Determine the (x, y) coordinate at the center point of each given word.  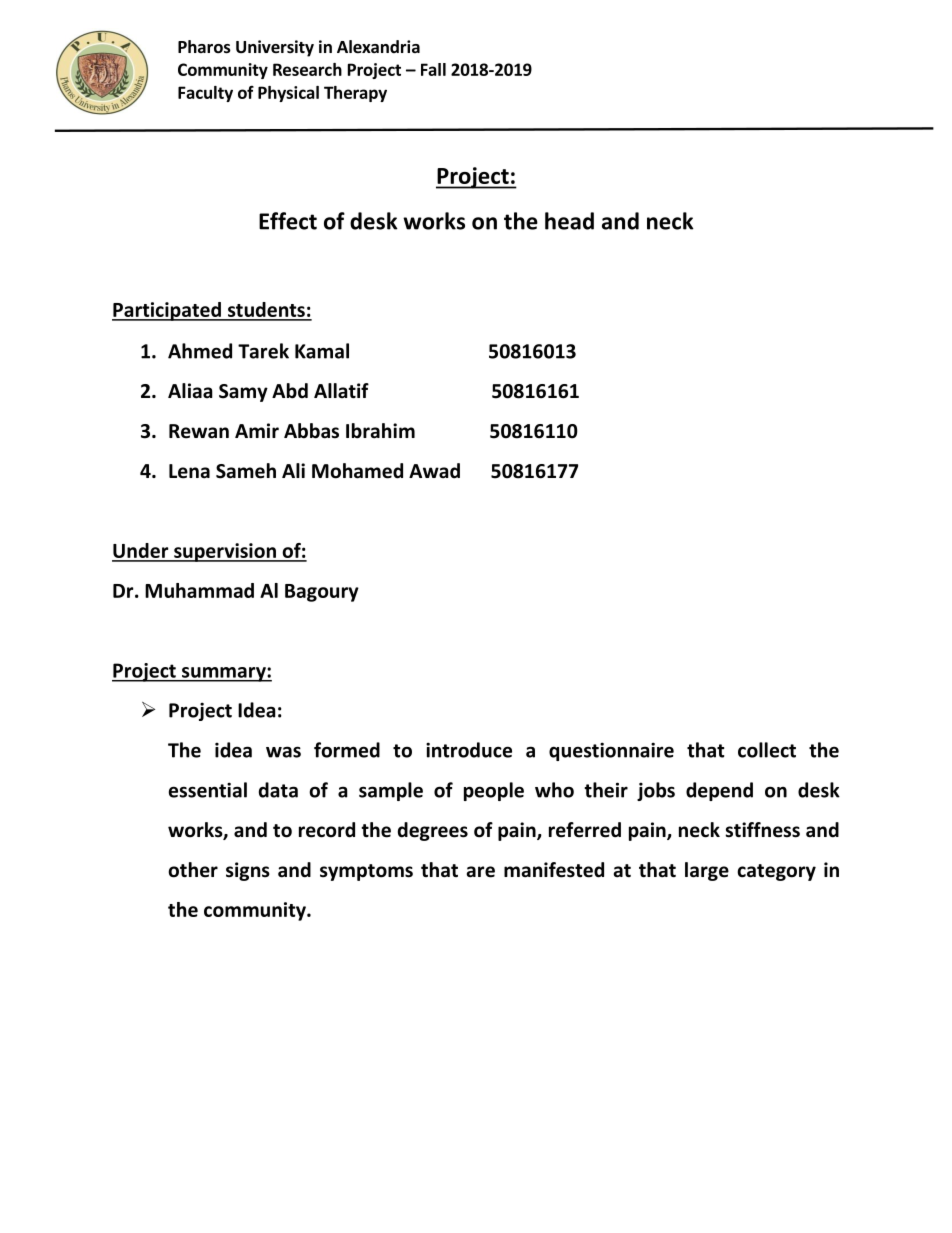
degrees (433, 831)
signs (248, 871)
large (707, 871)
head (569, 221)
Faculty (205, 94)
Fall (433, 69)
